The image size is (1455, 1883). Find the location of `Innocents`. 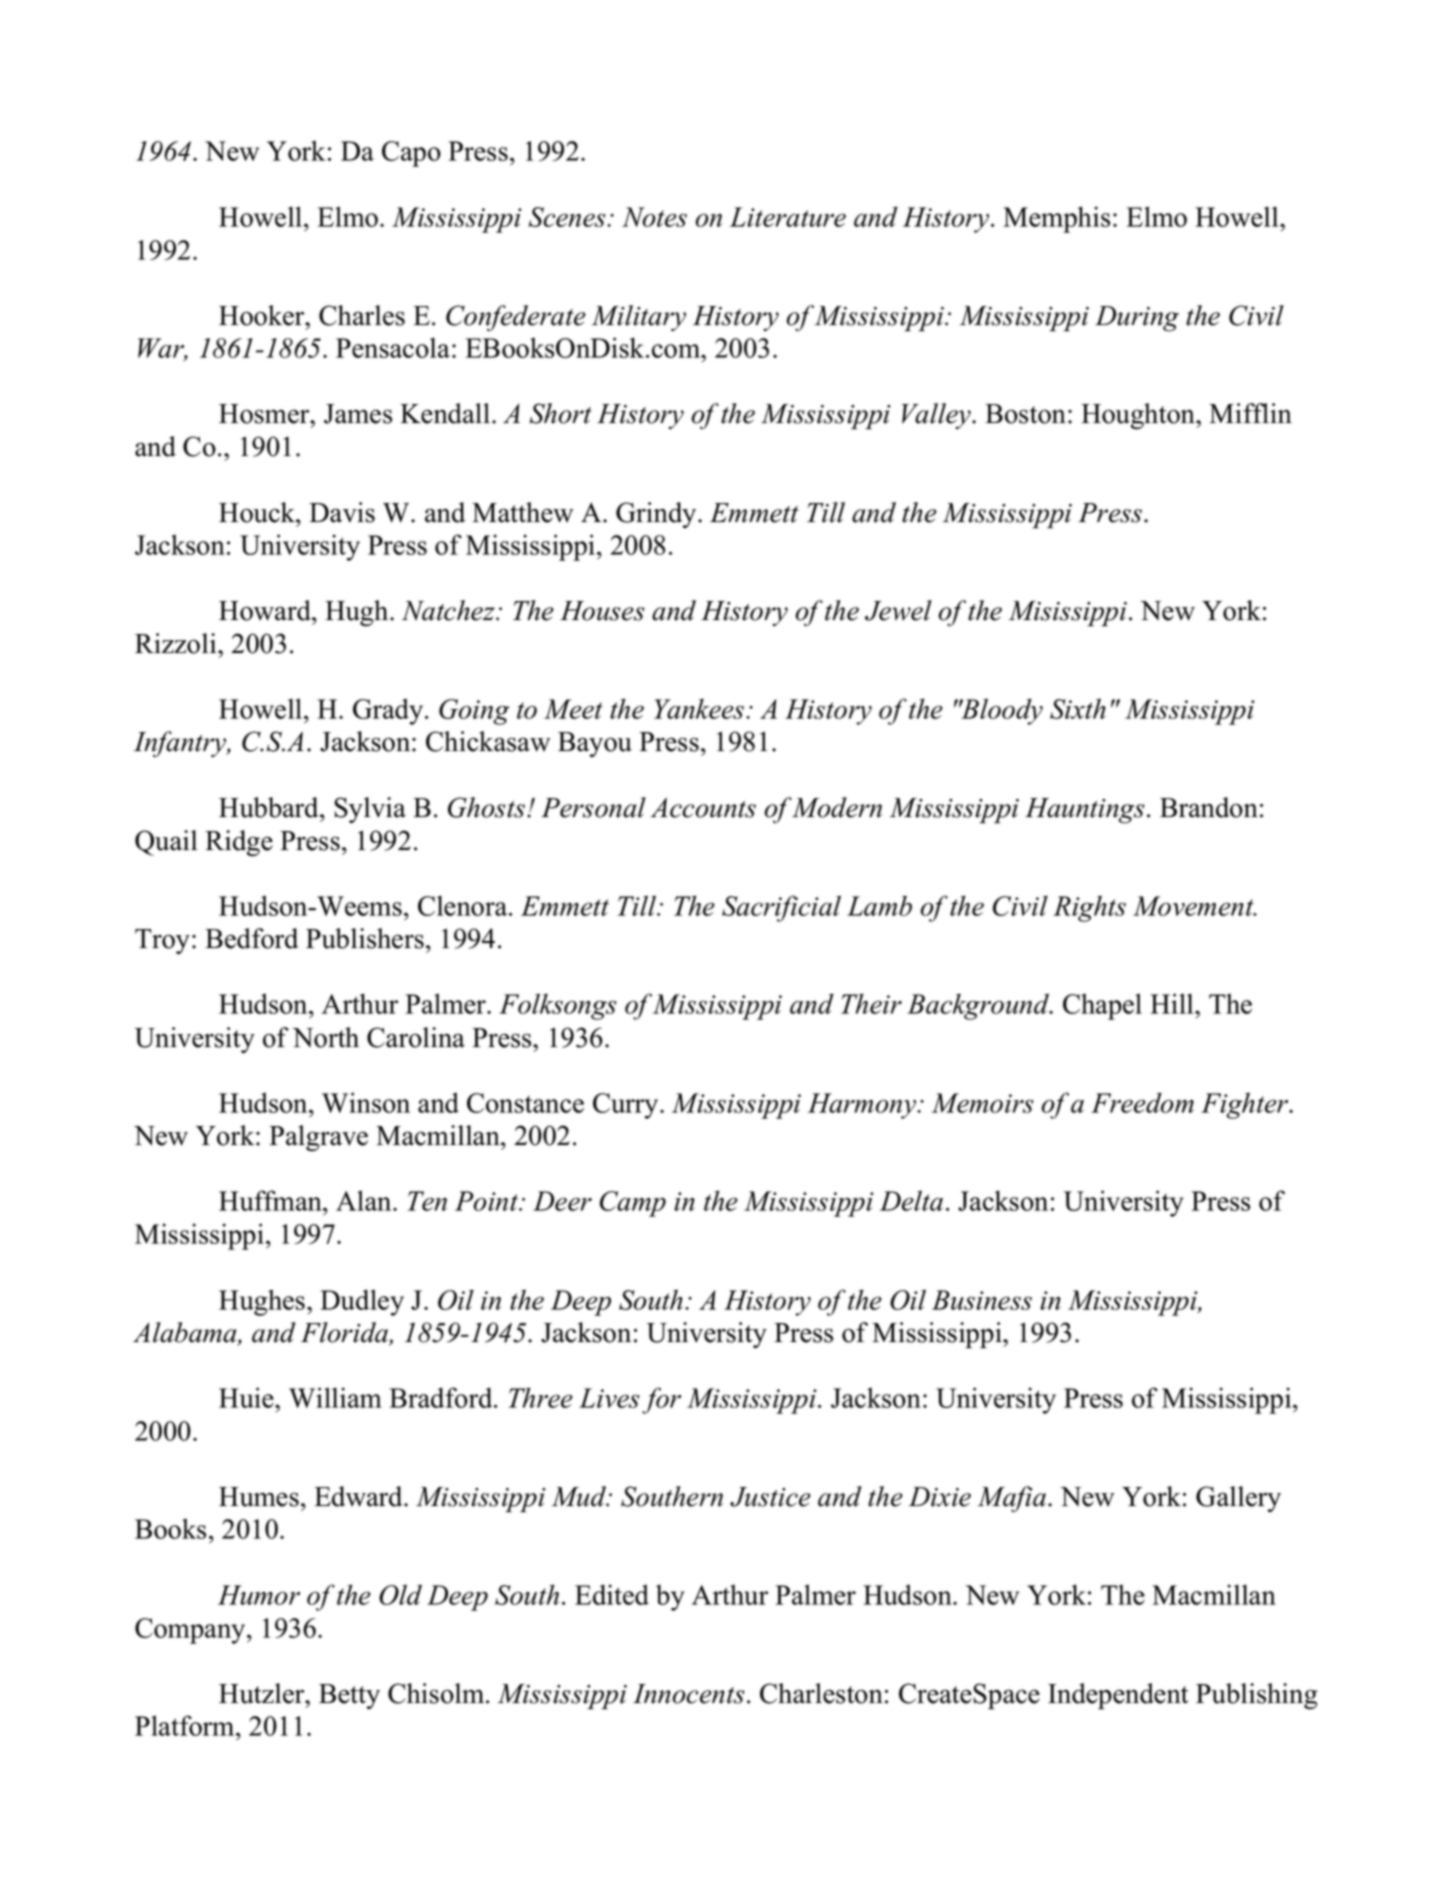

Innocents is located at coordinates (689, 1694).
